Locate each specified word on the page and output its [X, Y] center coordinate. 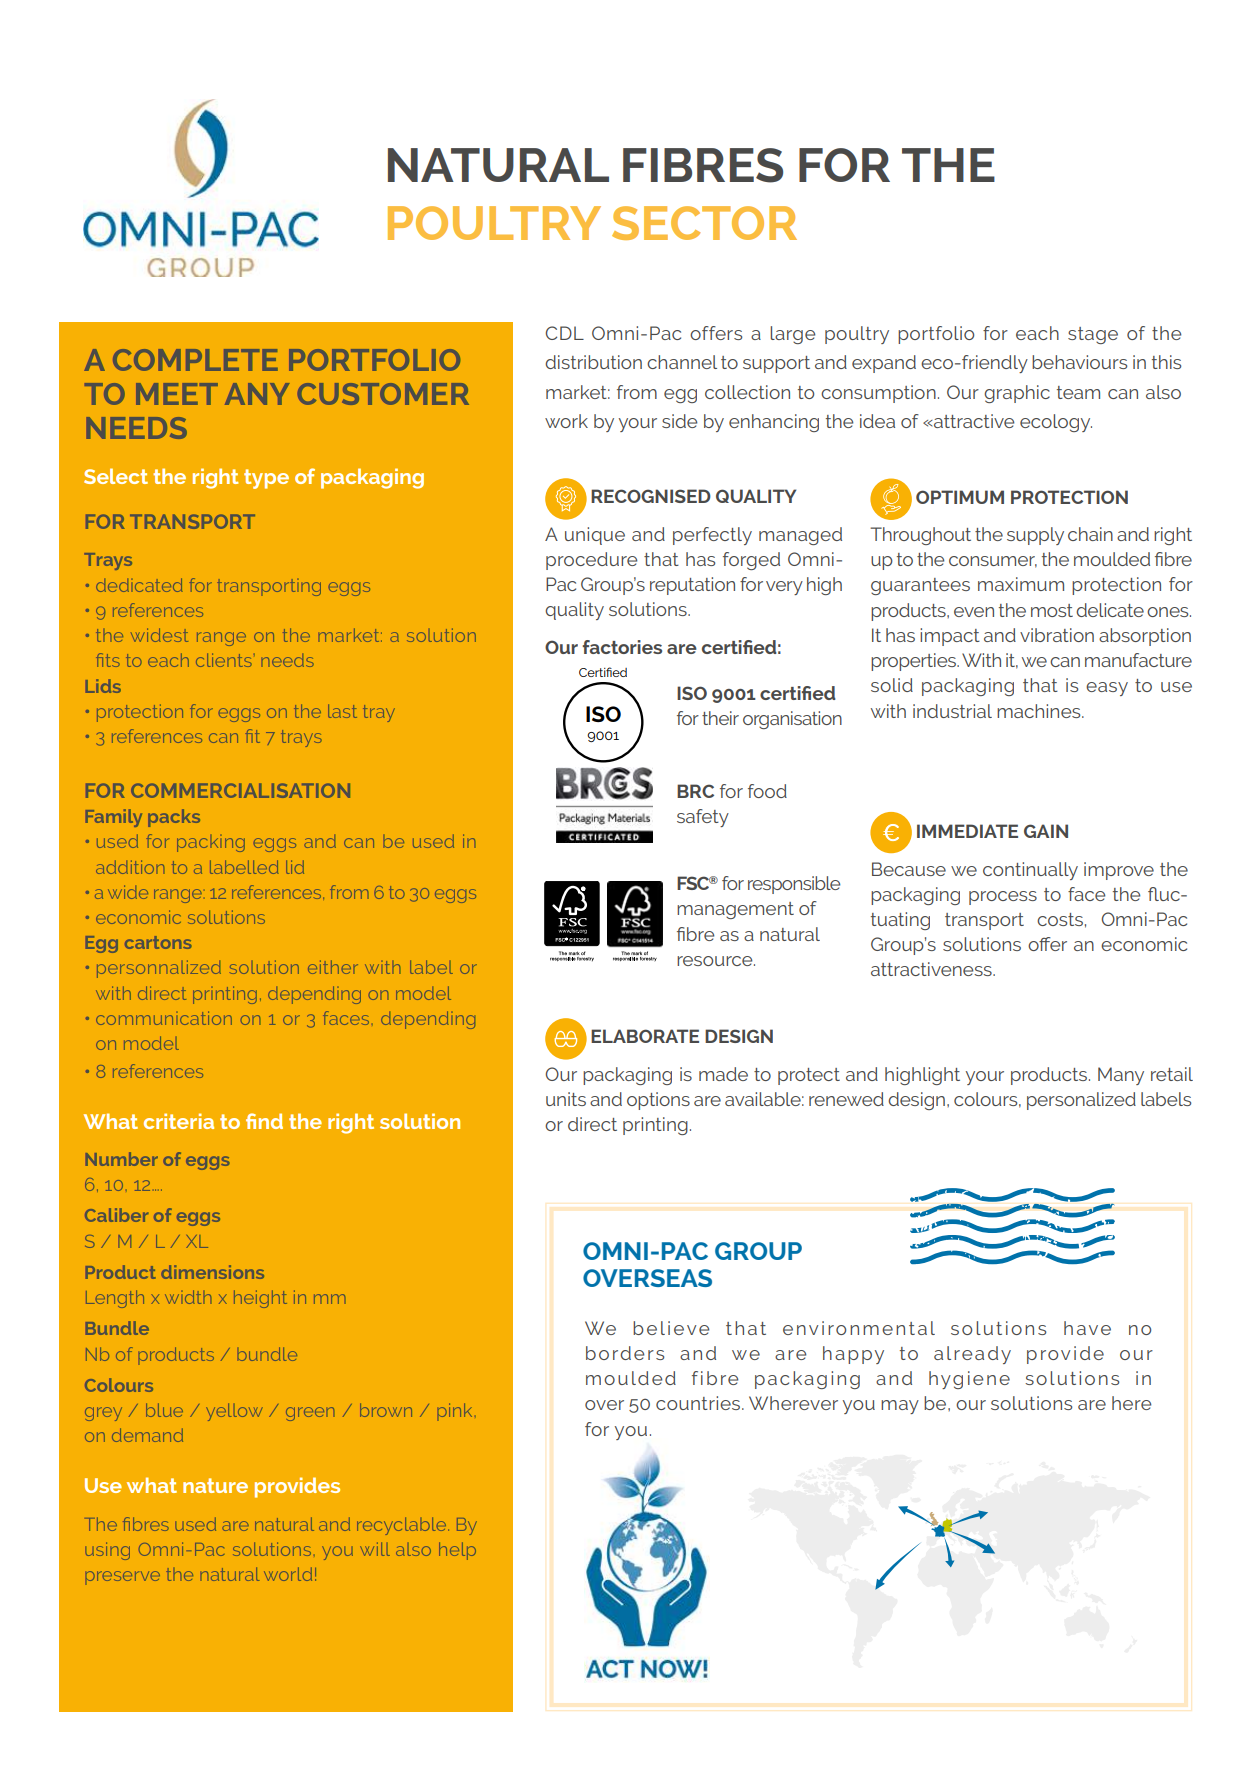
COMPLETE [195, 360]
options [658, 1101]
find [264, 1121]
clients [224, 660]
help [457, 1551]
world [288, 1574]
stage [1093, 335]
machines [1040, 711]
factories [622, 647]
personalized [1081, 1101]
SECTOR [704, 223]
